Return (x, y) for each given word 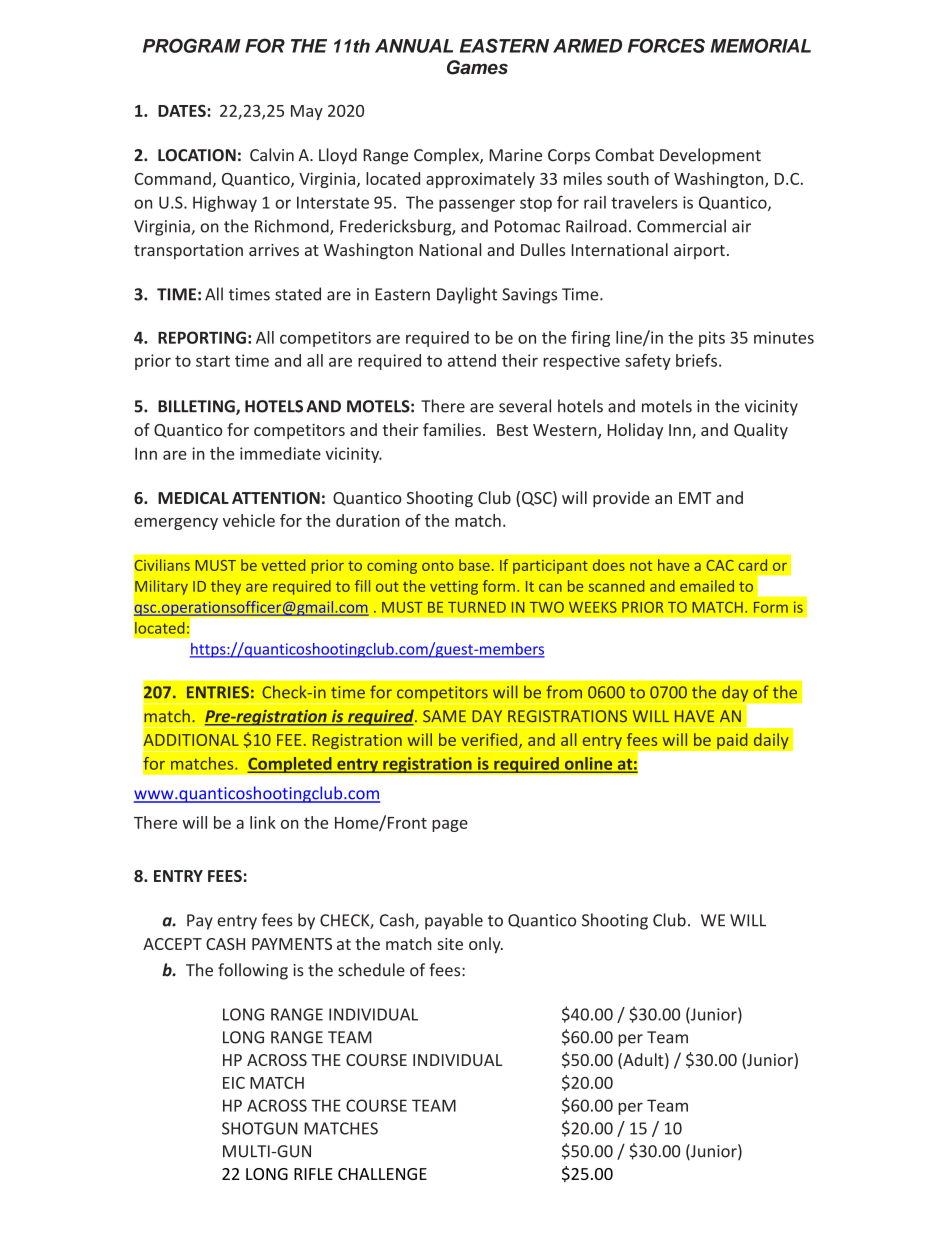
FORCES (666, 45)
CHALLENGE (382, 1174)
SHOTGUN (260, 1128)
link (263, 822)
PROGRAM (192, 45)
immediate (280, 453)
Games (477, 67)
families (452, 429)
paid (732, 741)
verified (490, 741)
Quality (761, 431)
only (486, 945)
